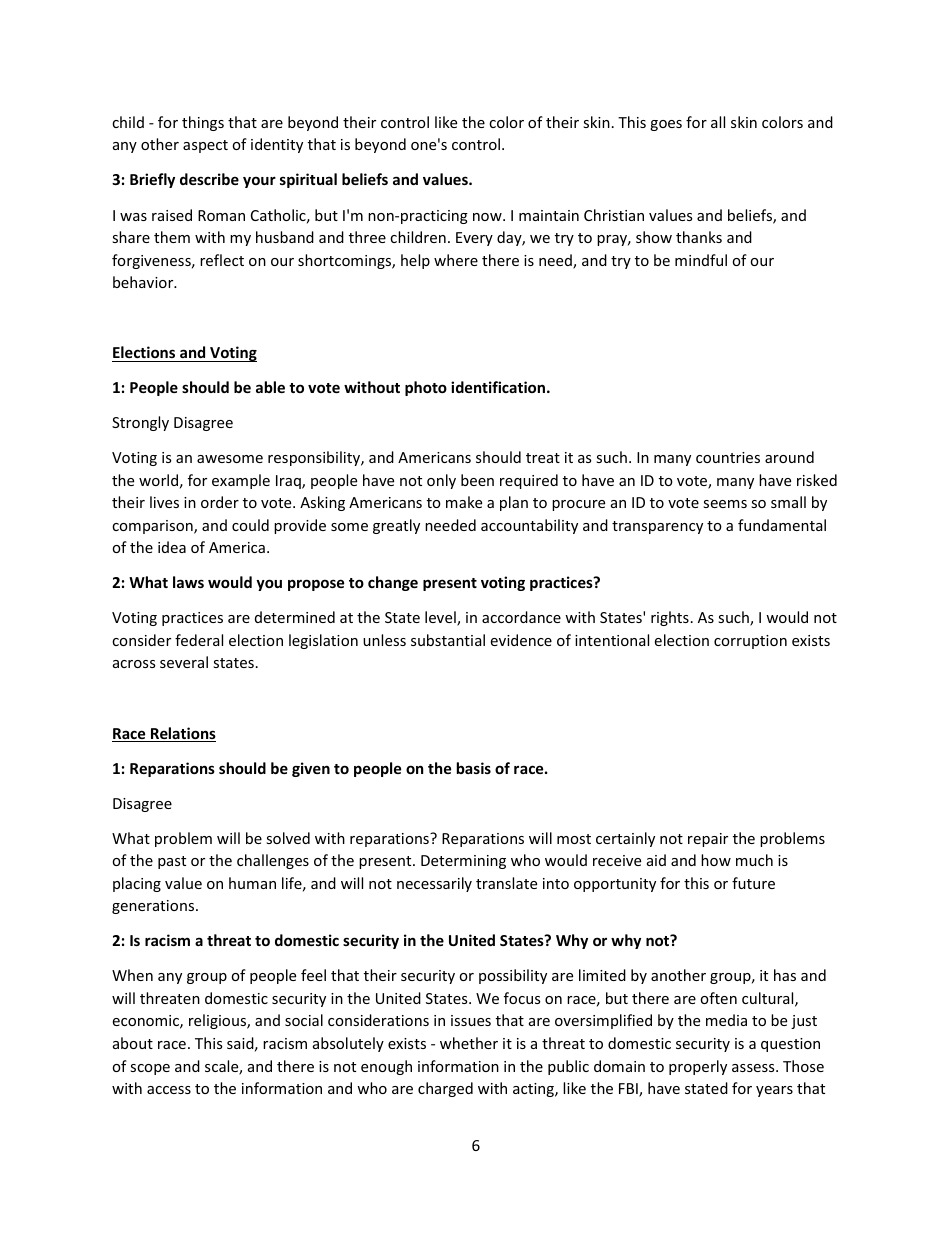 This screenshot has width=952, height=1233. What do you see at coordinates (188, 582) in the screenshot?
I see `laws` at bounding box center [188, 582].
